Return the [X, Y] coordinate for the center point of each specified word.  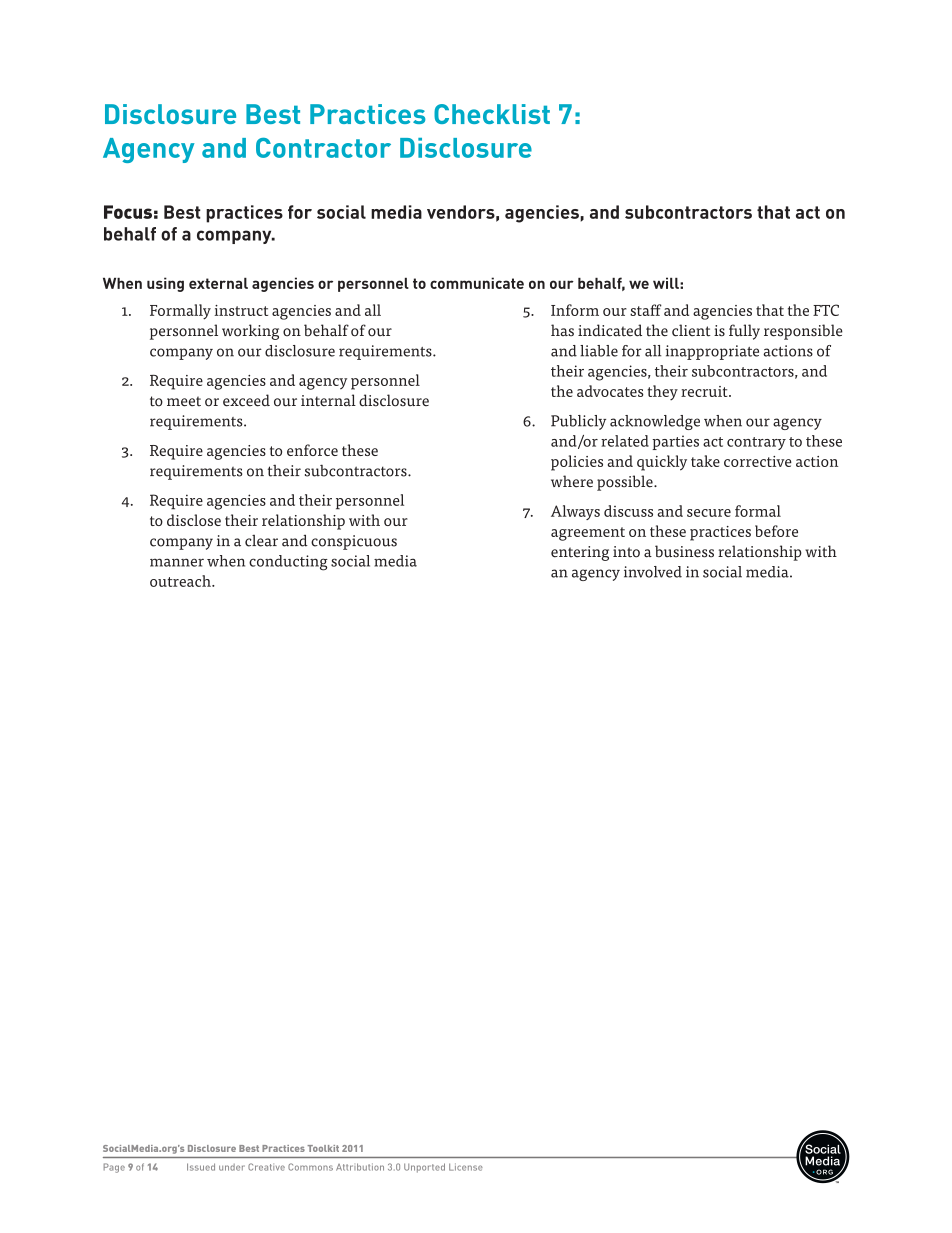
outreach [181, 581]
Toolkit [323, 1148]
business [684, 551]
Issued [201, 1167]
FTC [826, 310]
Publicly [578, 422]
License [466, 1167]
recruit [705, 391]
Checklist [492, 114]
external [218, 283]
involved [653, 572]
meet [184, 401]
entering [580, 553]
